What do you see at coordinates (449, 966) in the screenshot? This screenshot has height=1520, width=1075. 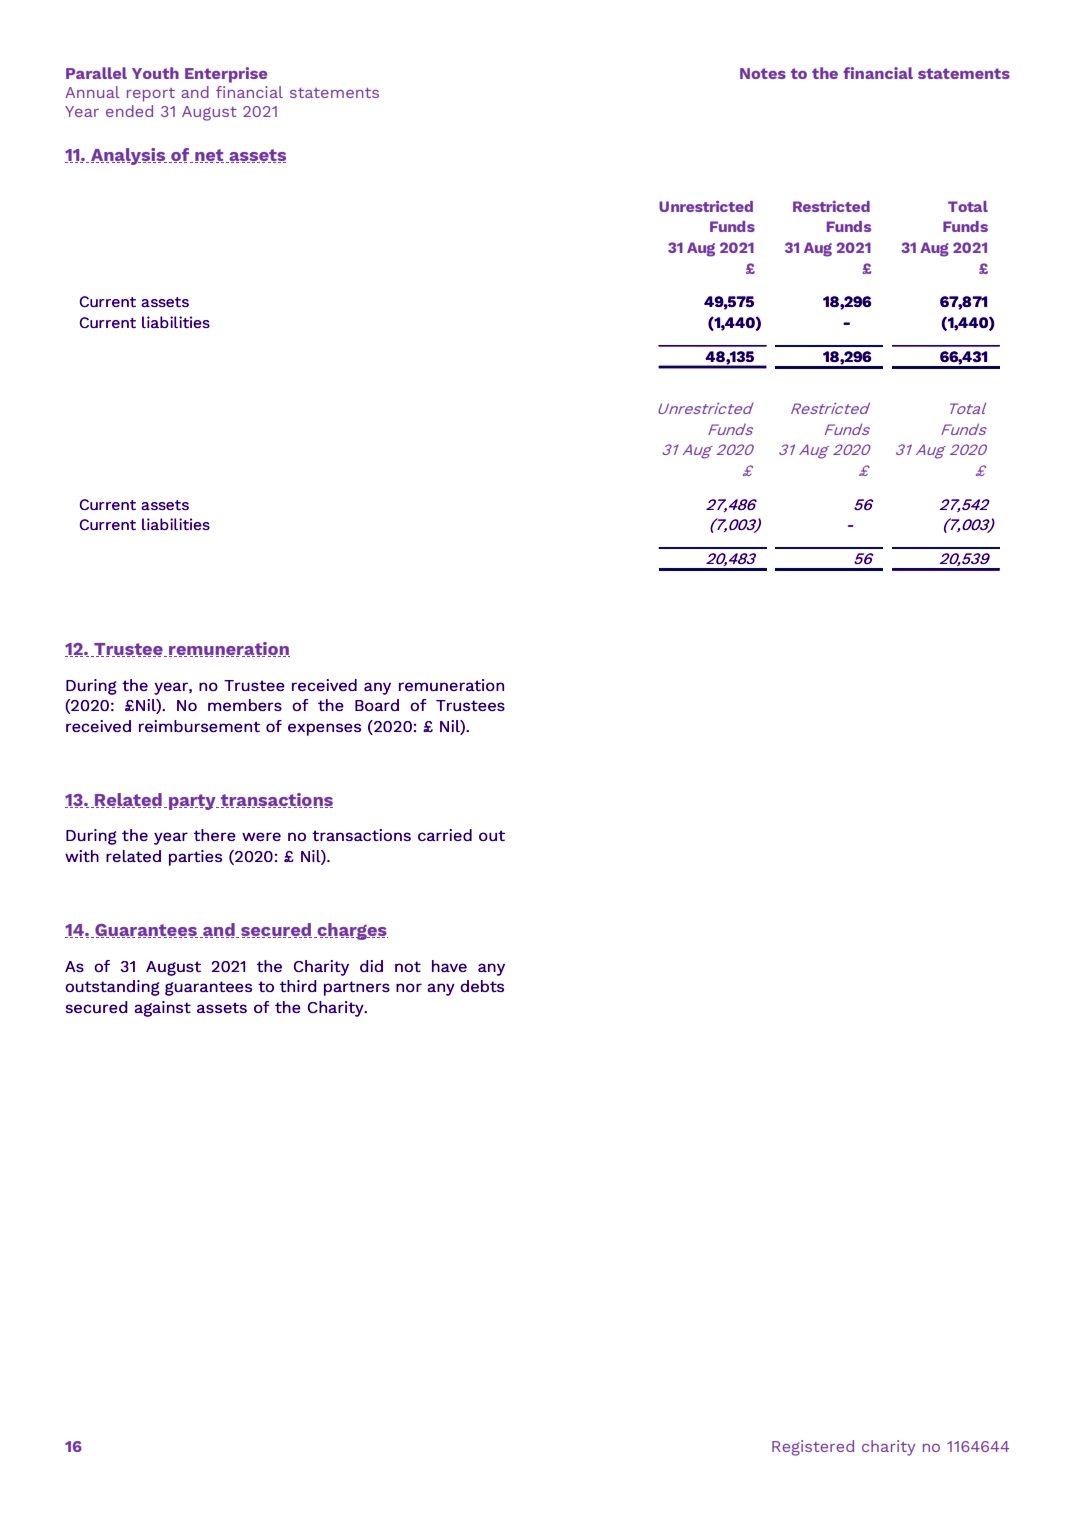 I see `have` at bounding box center [449, 966].
